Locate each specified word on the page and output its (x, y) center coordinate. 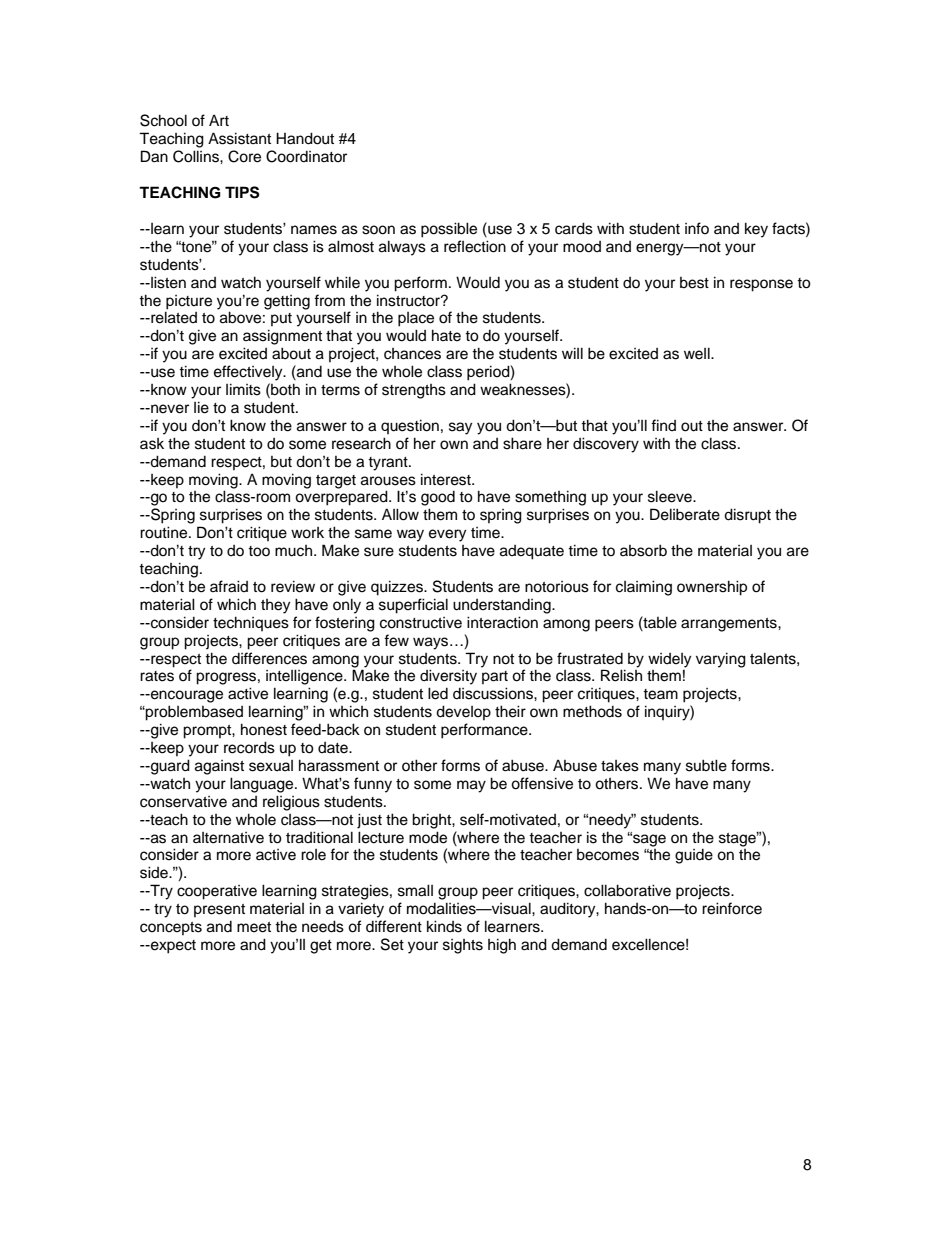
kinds (444, 926)
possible (449, 230)
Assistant (239, 138)
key (756, 230)
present (219, 910)
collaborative (627, 890)
